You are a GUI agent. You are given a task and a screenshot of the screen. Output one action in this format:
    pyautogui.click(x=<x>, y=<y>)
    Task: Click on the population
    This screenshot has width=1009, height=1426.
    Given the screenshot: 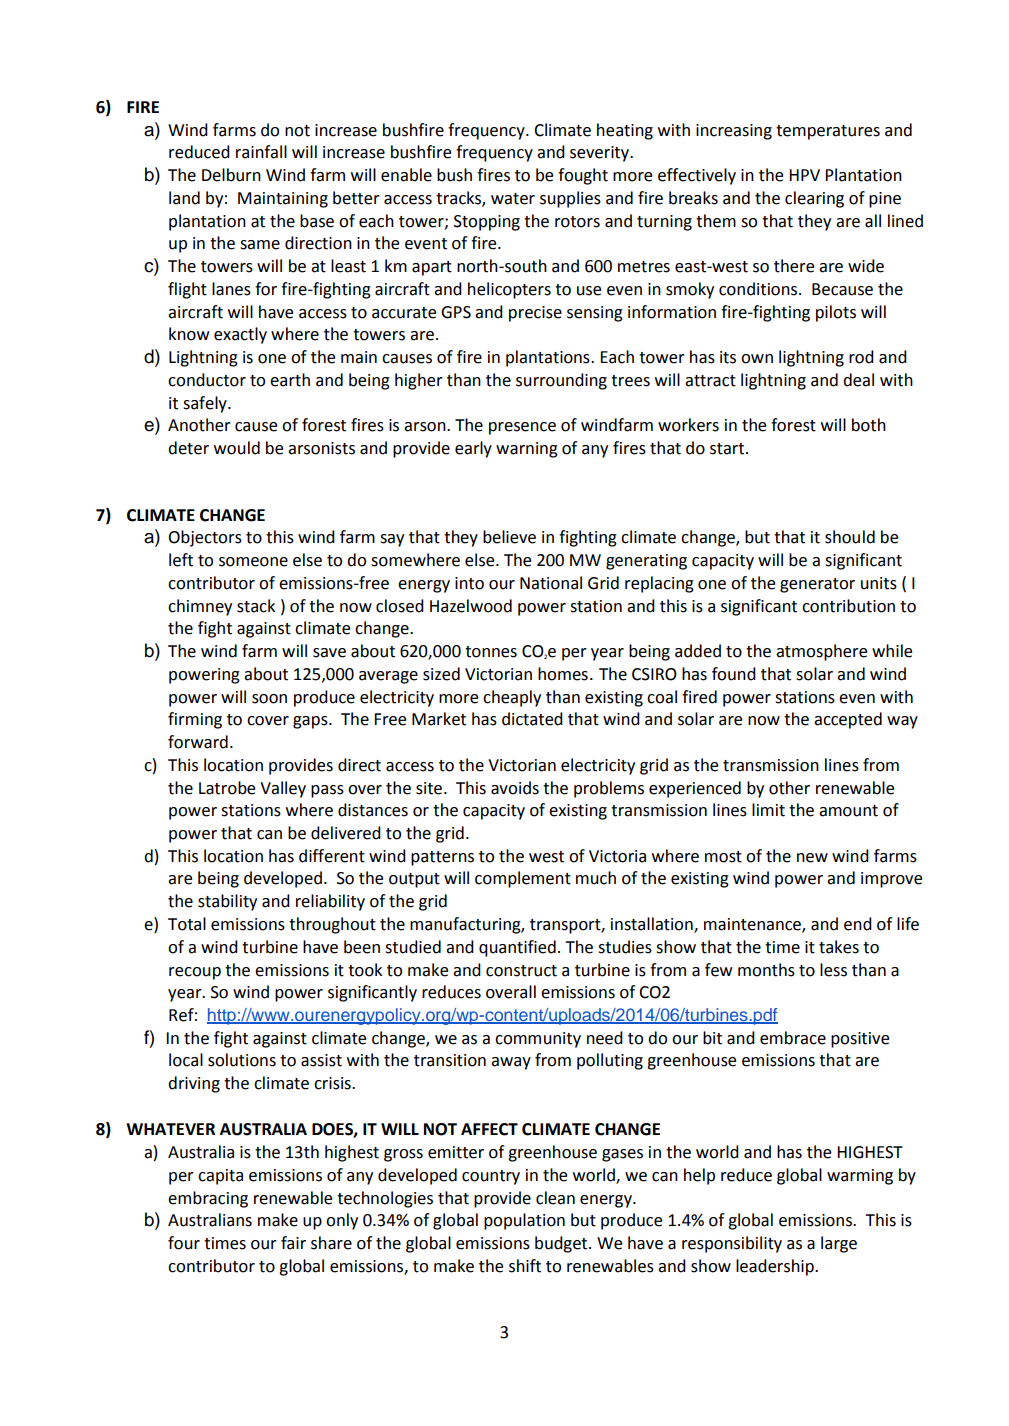 What is the action you would take?
    pyautogui.click(x=524, y=1221)
